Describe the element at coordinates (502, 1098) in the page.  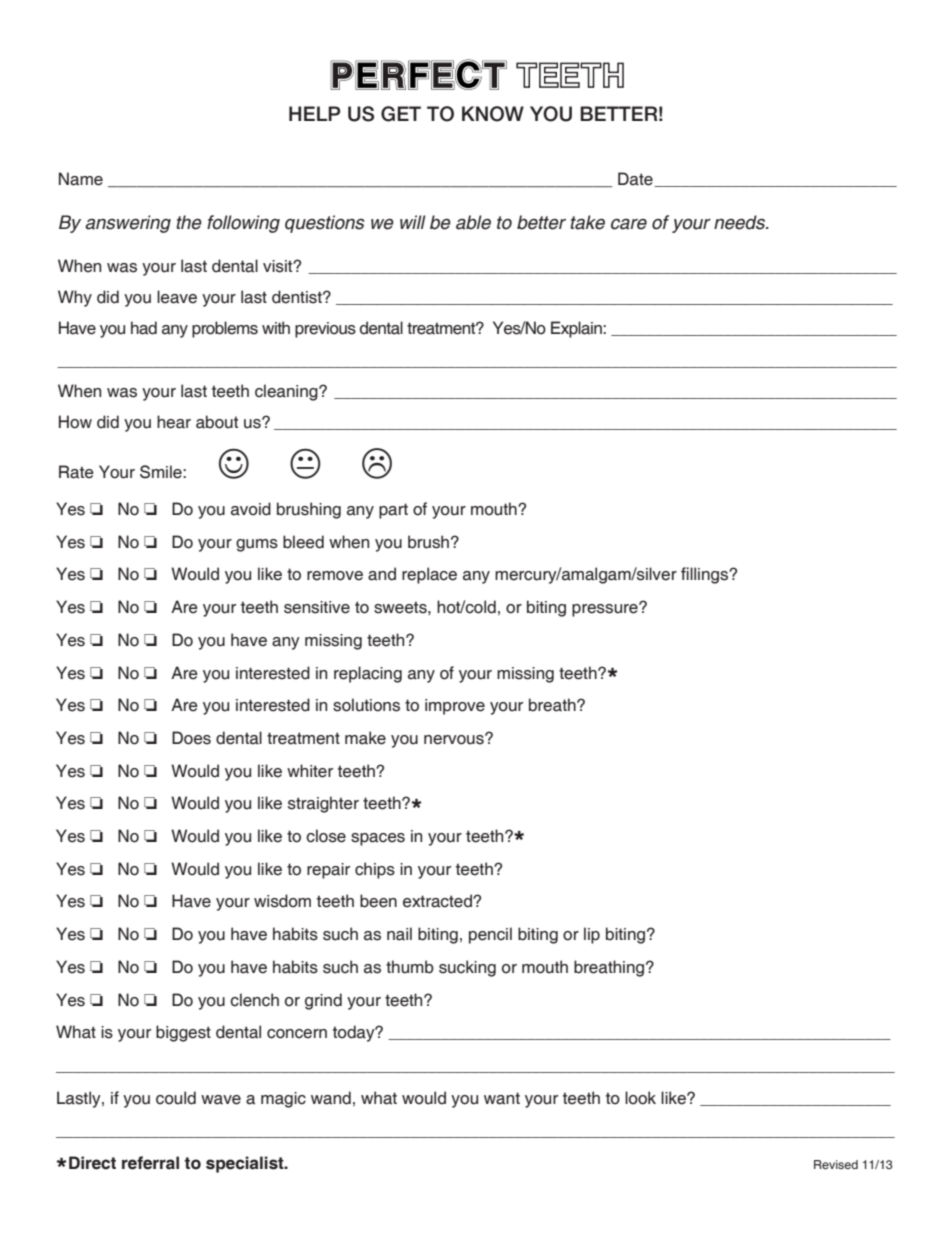
I see `want` at that location.
